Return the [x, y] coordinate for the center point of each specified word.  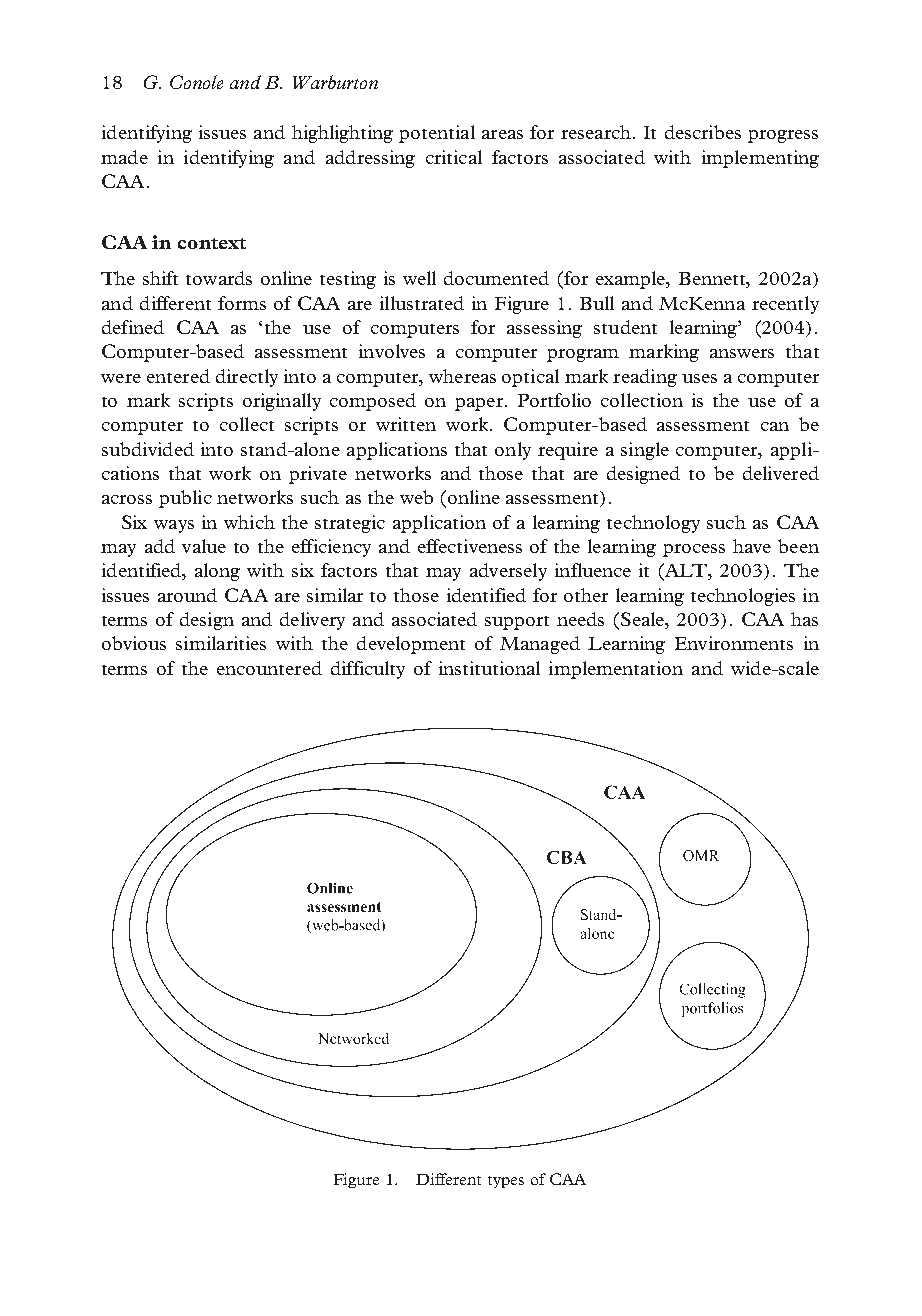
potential [437, 134]
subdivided [148, 449]
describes [703, 132]
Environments [734, 643]
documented [496, 278]
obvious [134, 643]
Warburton [335, 82]
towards [219, 278]
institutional [489, 668]
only [513, 451]
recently [785, 305]
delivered [781, 473]
